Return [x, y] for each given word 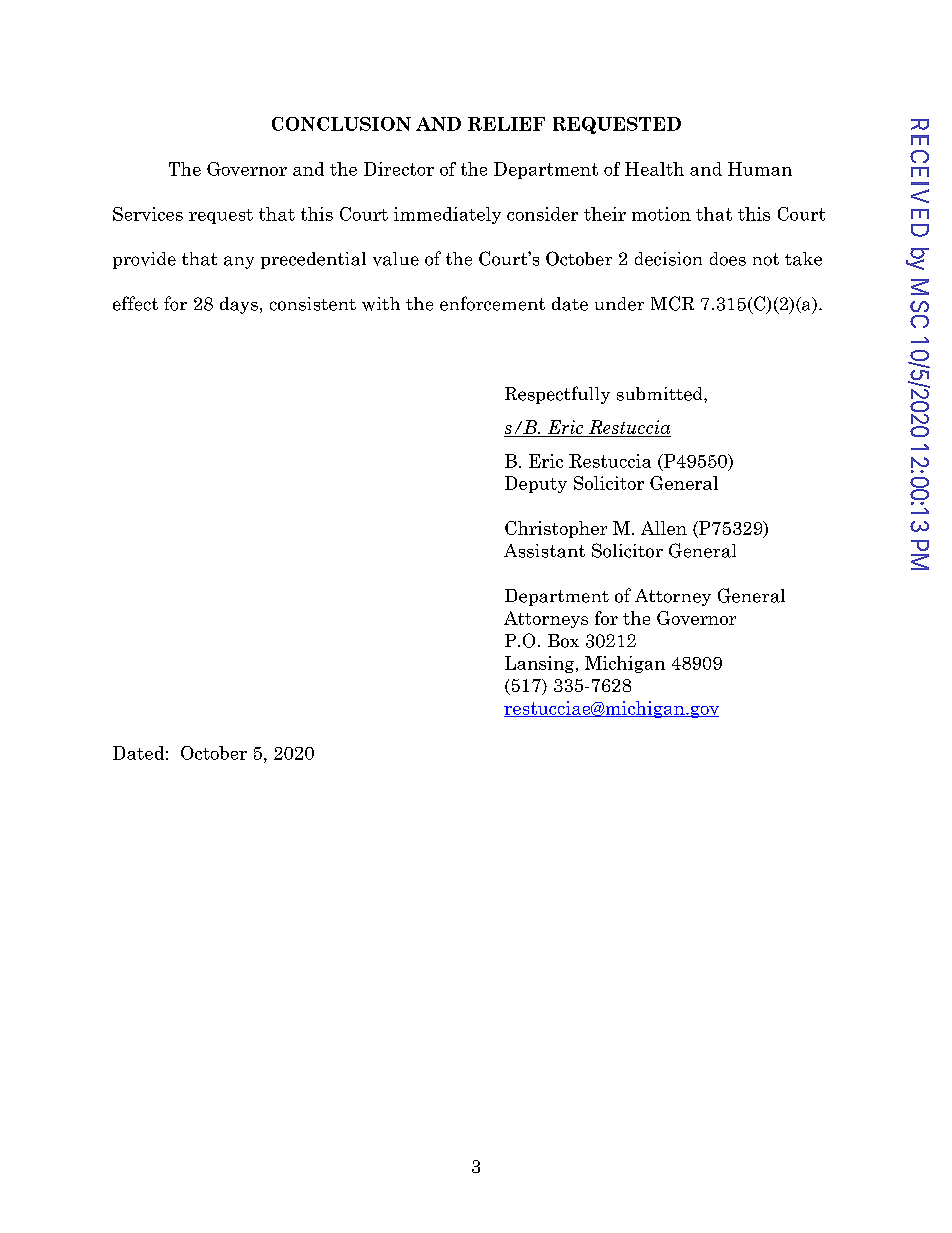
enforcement [492, 303]
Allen [664, 528]
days [239, 305]
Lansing [541, 664]
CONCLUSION [341, 124]
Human [760, 169]
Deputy [536, 484]
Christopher [556, 529]
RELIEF [506, 124]
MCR [672, 303]
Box [563, 641]
